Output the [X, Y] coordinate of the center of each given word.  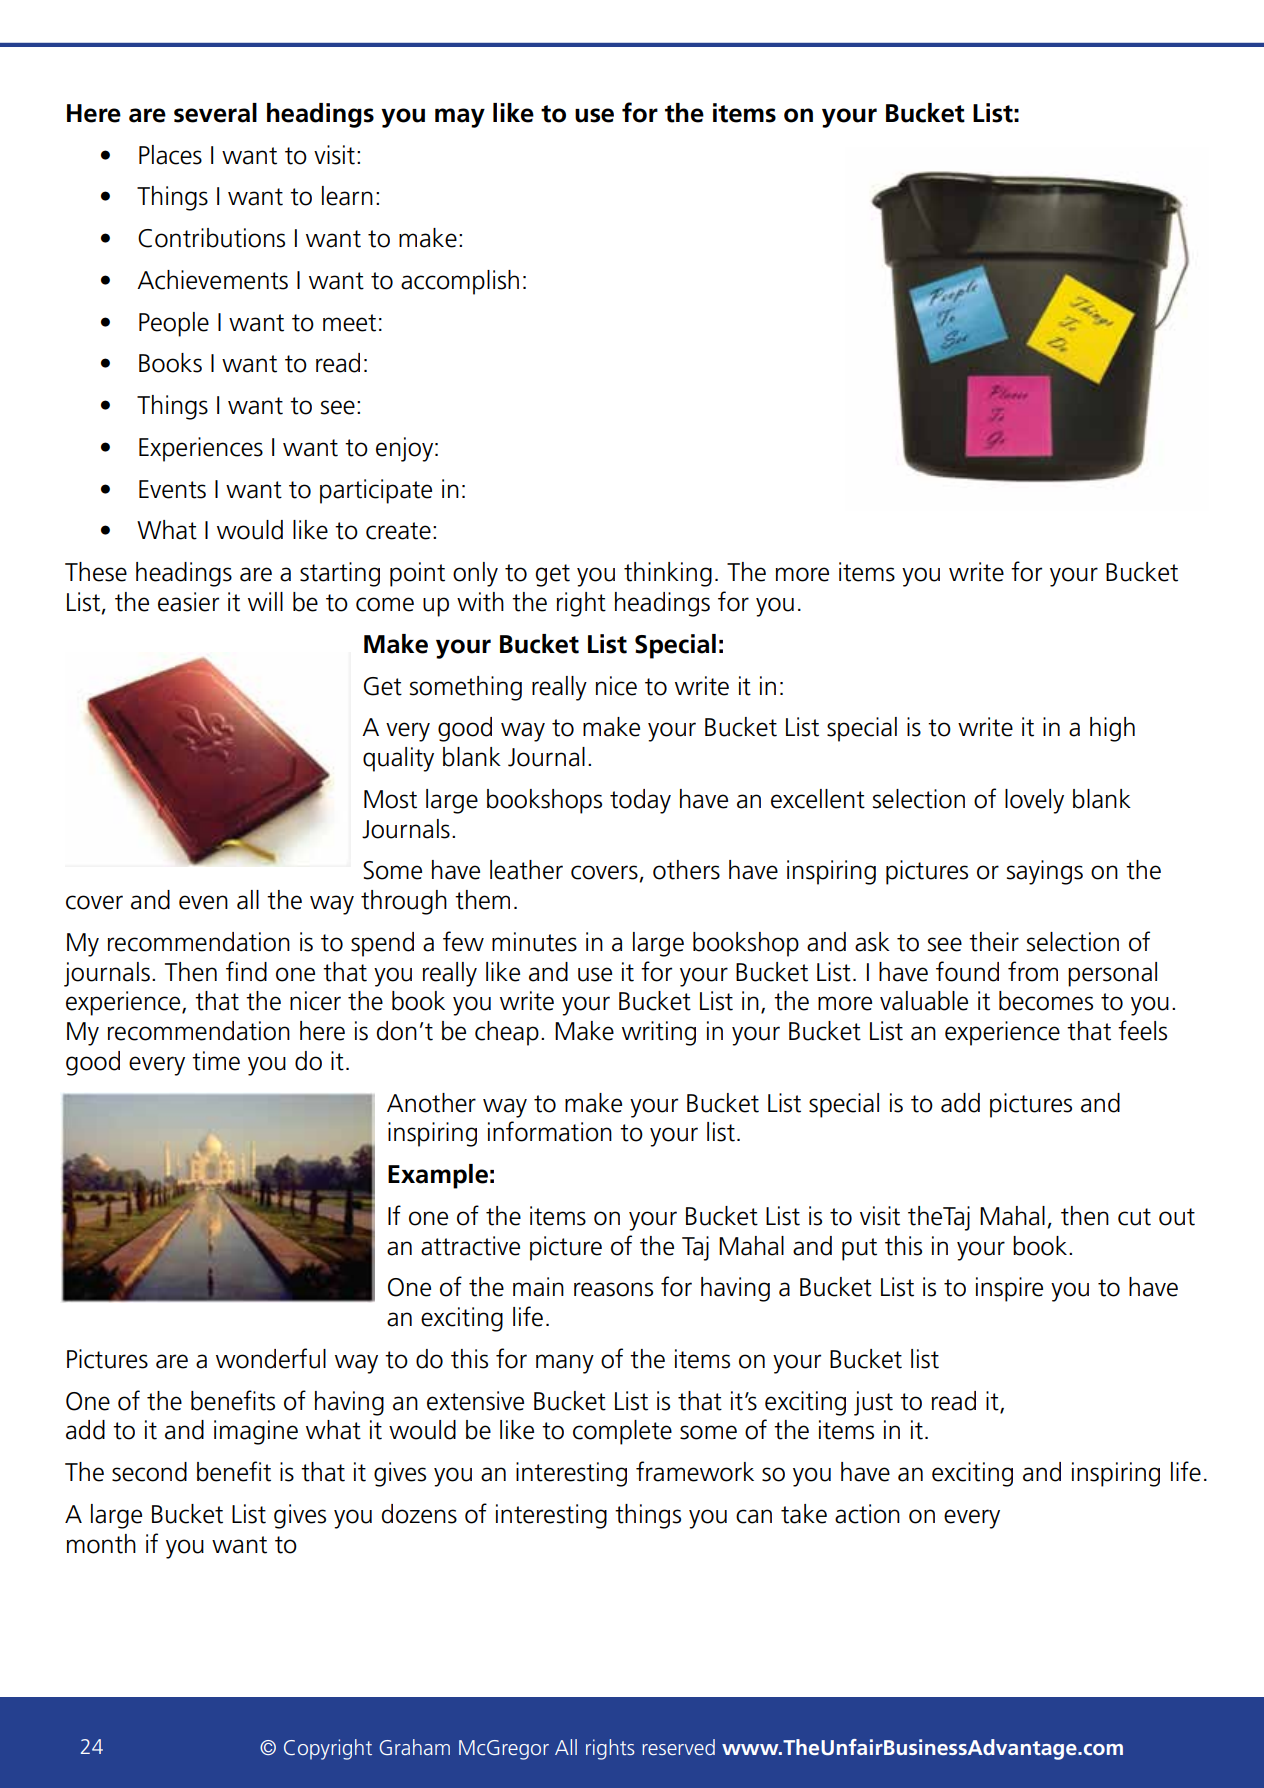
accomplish [460, 282]
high [1112, 729]
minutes [534, 942]
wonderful [271, 1358]
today [640, 801]
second [149, 1472]
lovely [1034, 801]
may [460, 118]
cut [1134, 1217]
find [246, 971]
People [174, 324]
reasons [613, 1289]
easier [188, 602]
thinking [668, 574]
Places [170, 155]
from [1033, 971]
